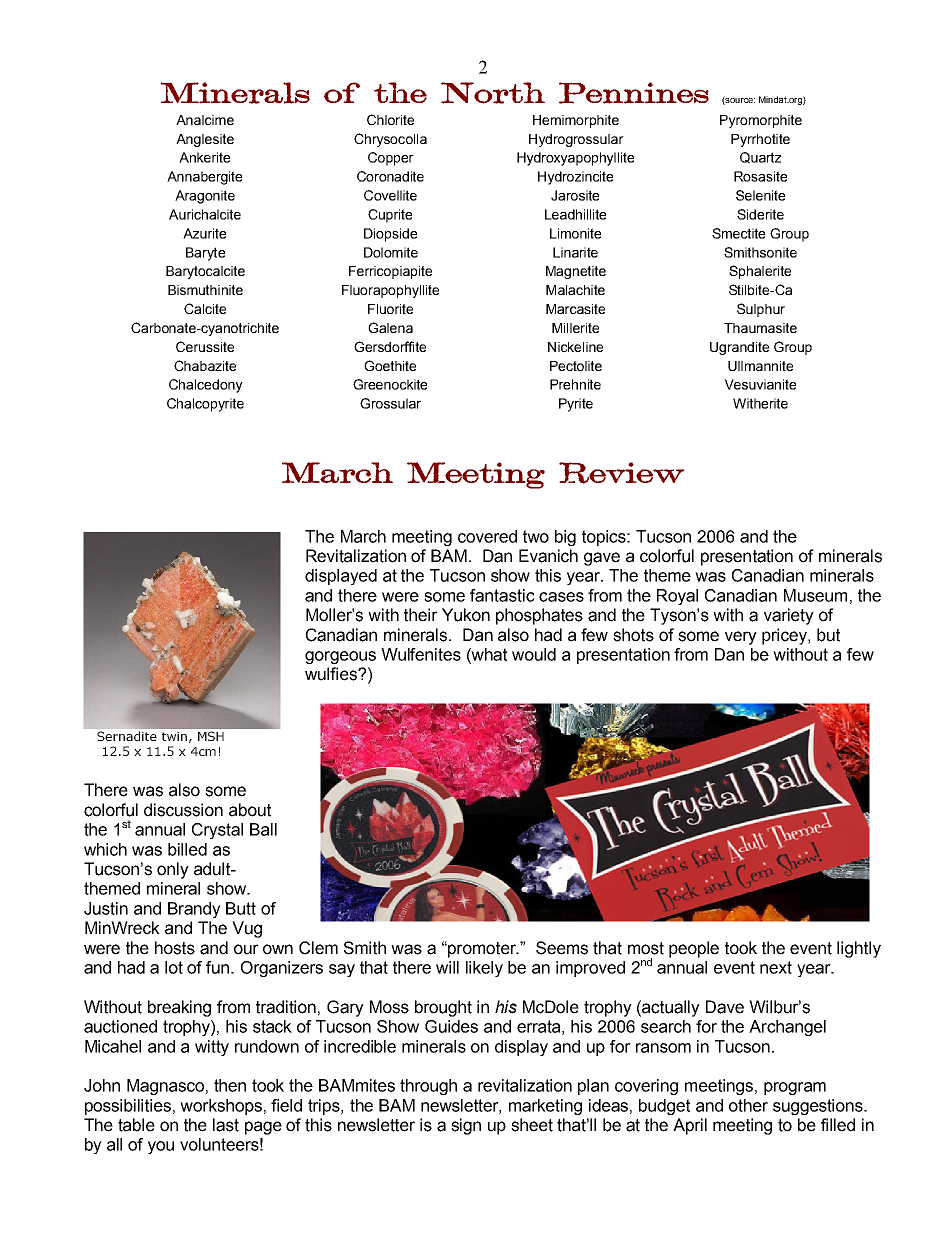 The width and height of the screenshot is (952, 1233). What do you see at coordinates (534, 654) in the screenshot?
I see `would` at bounding box center [534, 654].
